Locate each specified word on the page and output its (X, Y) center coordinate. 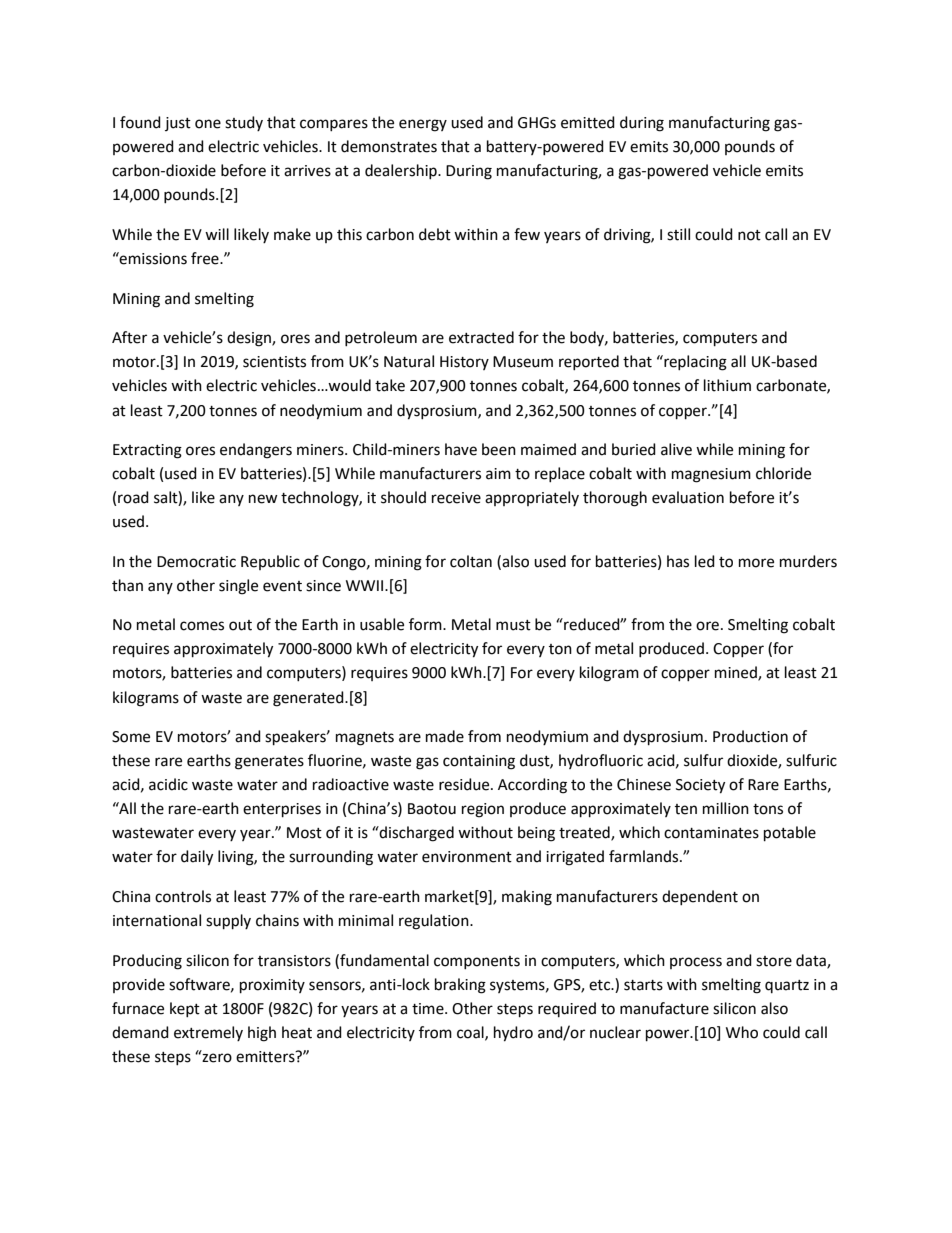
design (250, 339)
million (726, 808)
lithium (727, 385)
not (749, 235)
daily (197, 858)
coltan (471, 561)
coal (471, 1033)
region (483, 810)
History (464, 363)
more (756, 563)
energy (423, 125)
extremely (208, 1033)
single (238, 587)
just (178, 124)
